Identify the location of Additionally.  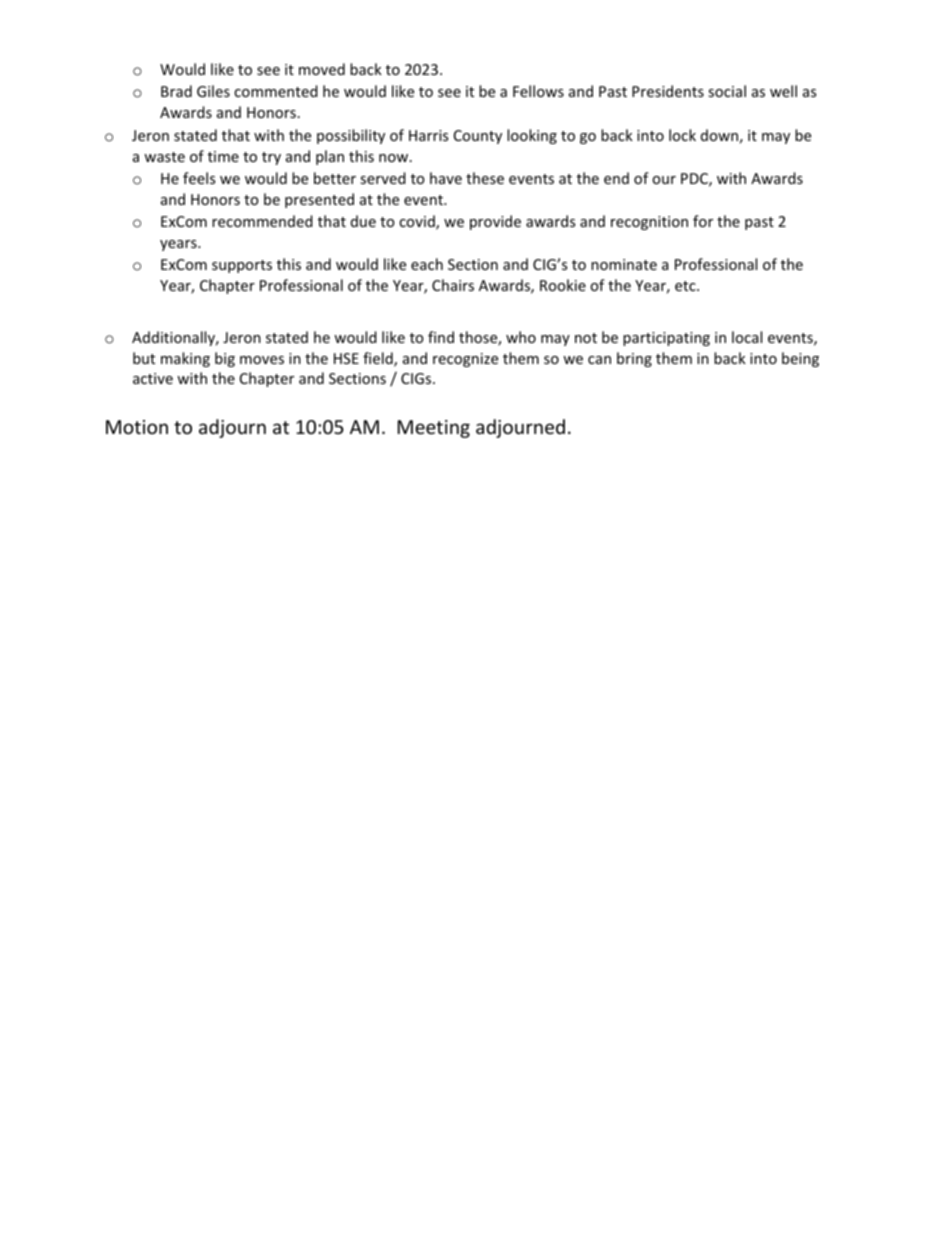
(175, 338).
